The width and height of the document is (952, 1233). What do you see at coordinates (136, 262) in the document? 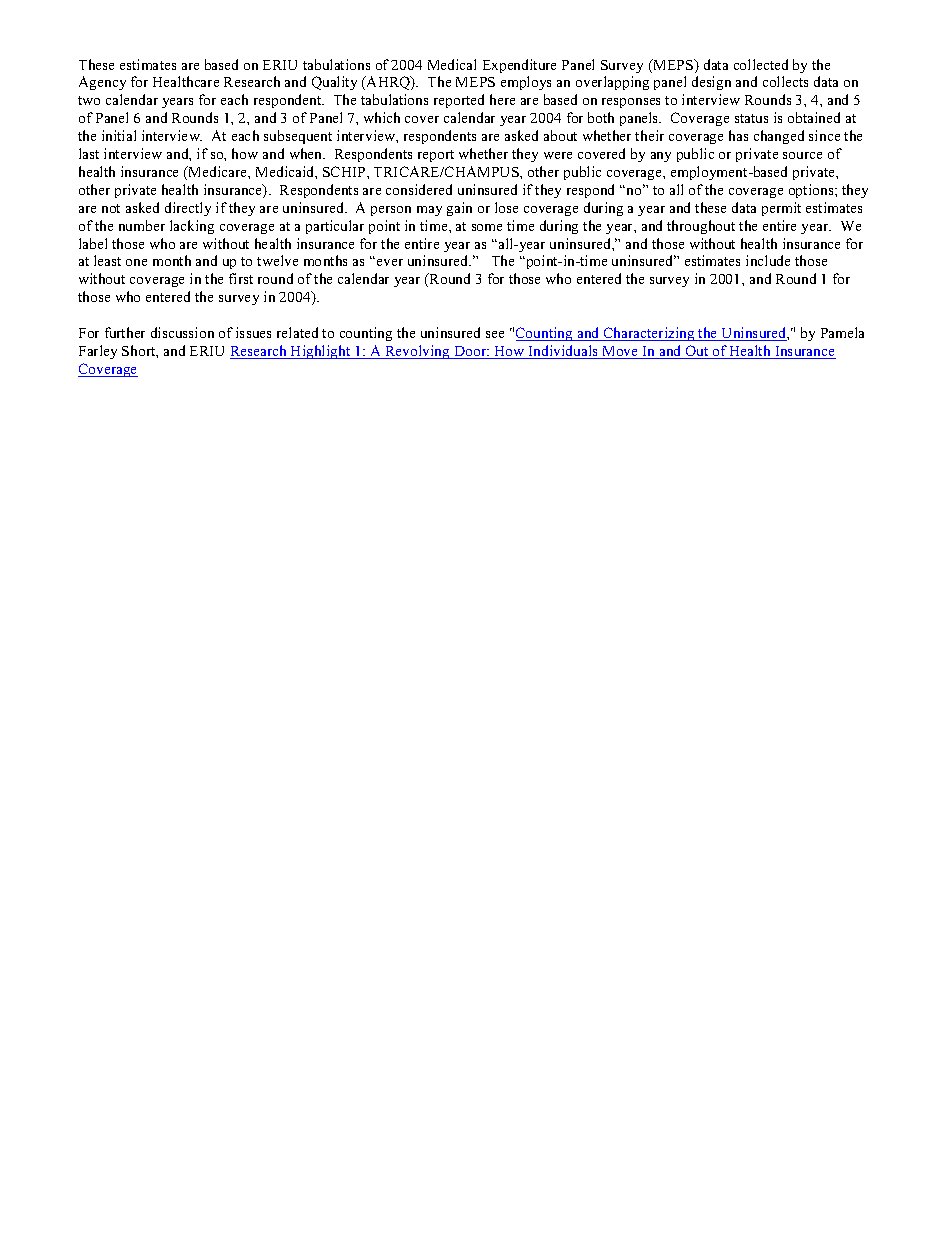
I see `one` at bounding box center [136, 262].
